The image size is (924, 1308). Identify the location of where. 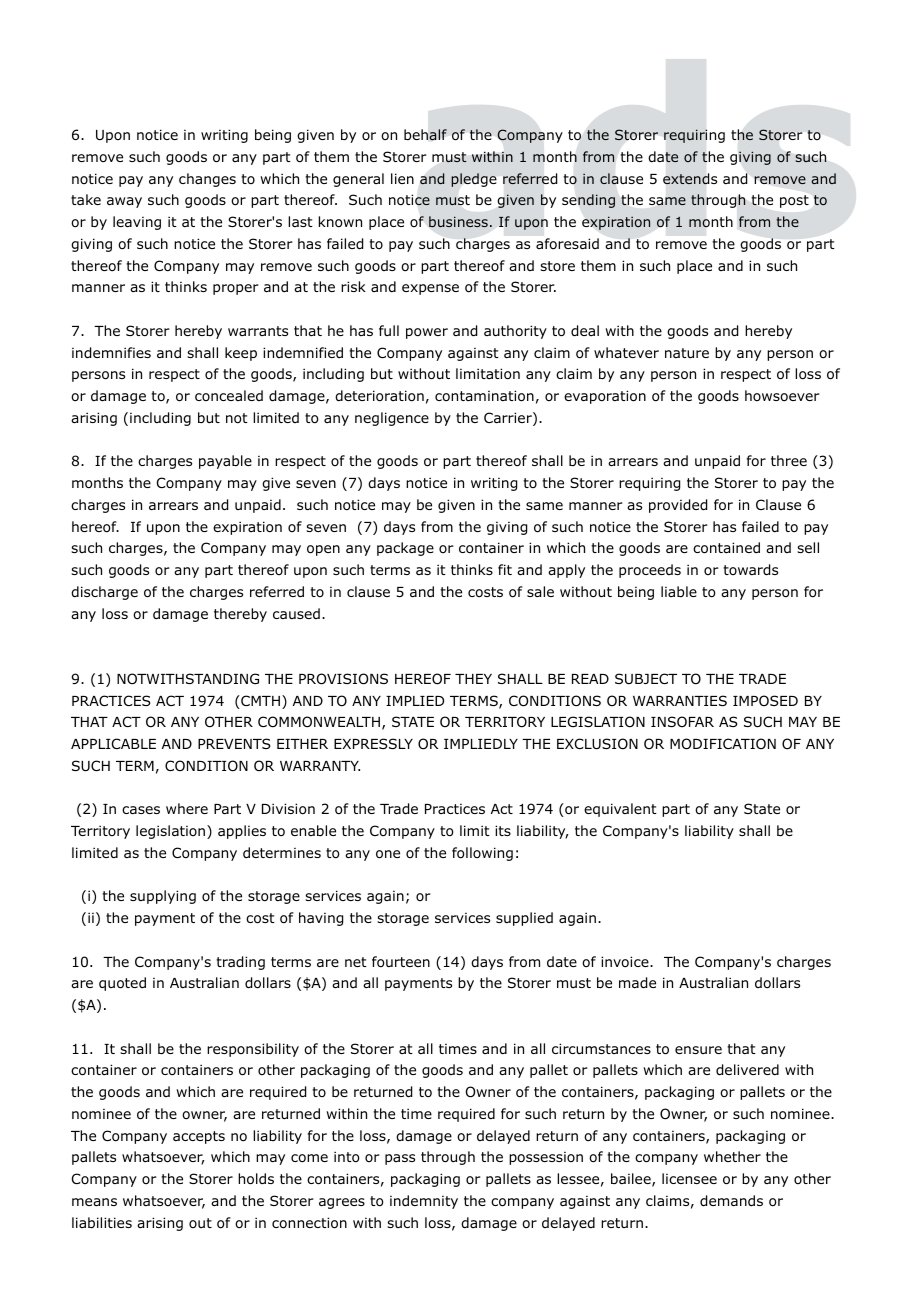
(187, 808).
